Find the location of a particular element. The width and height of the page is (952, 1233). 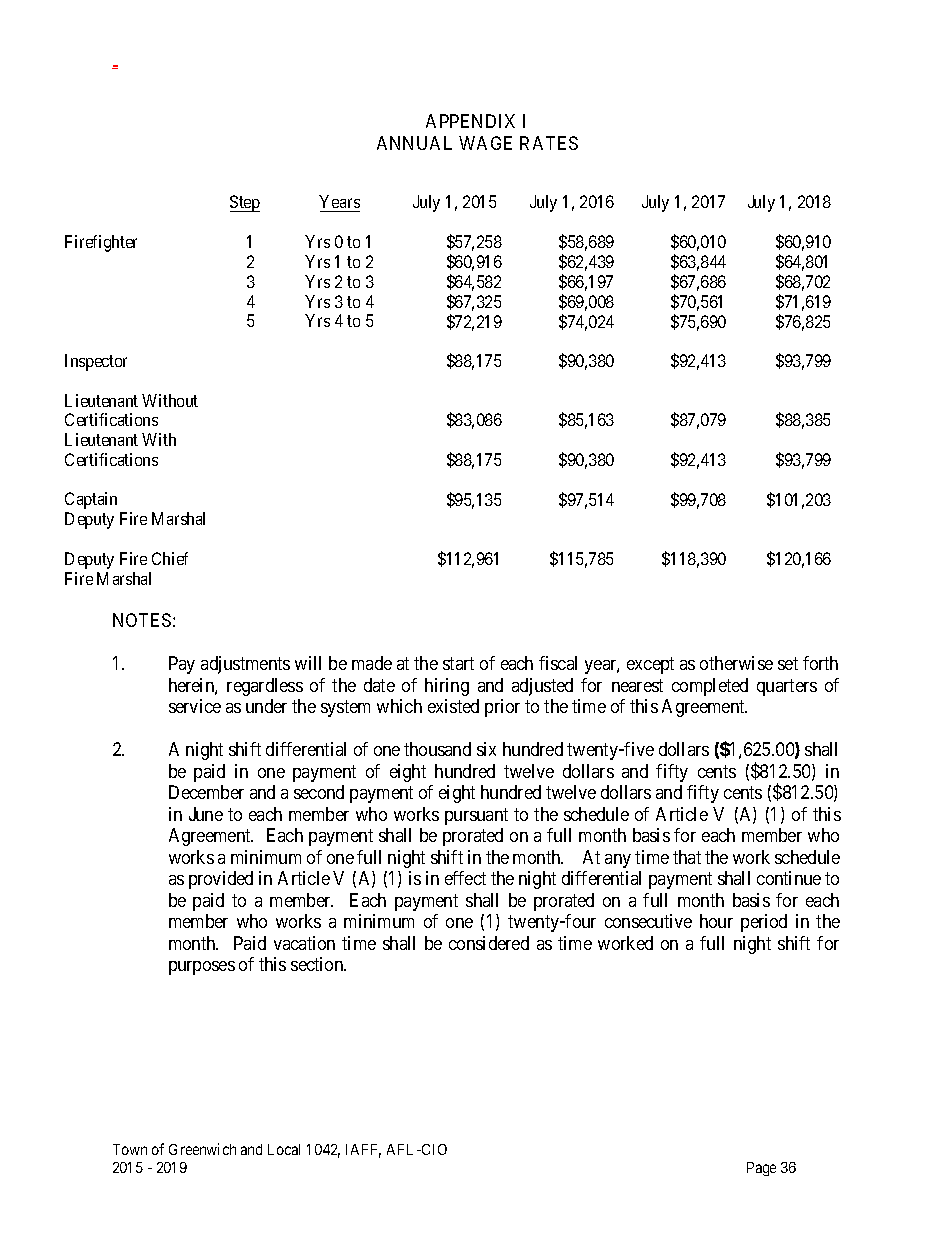

completed is located at coordinates (710, 687).
